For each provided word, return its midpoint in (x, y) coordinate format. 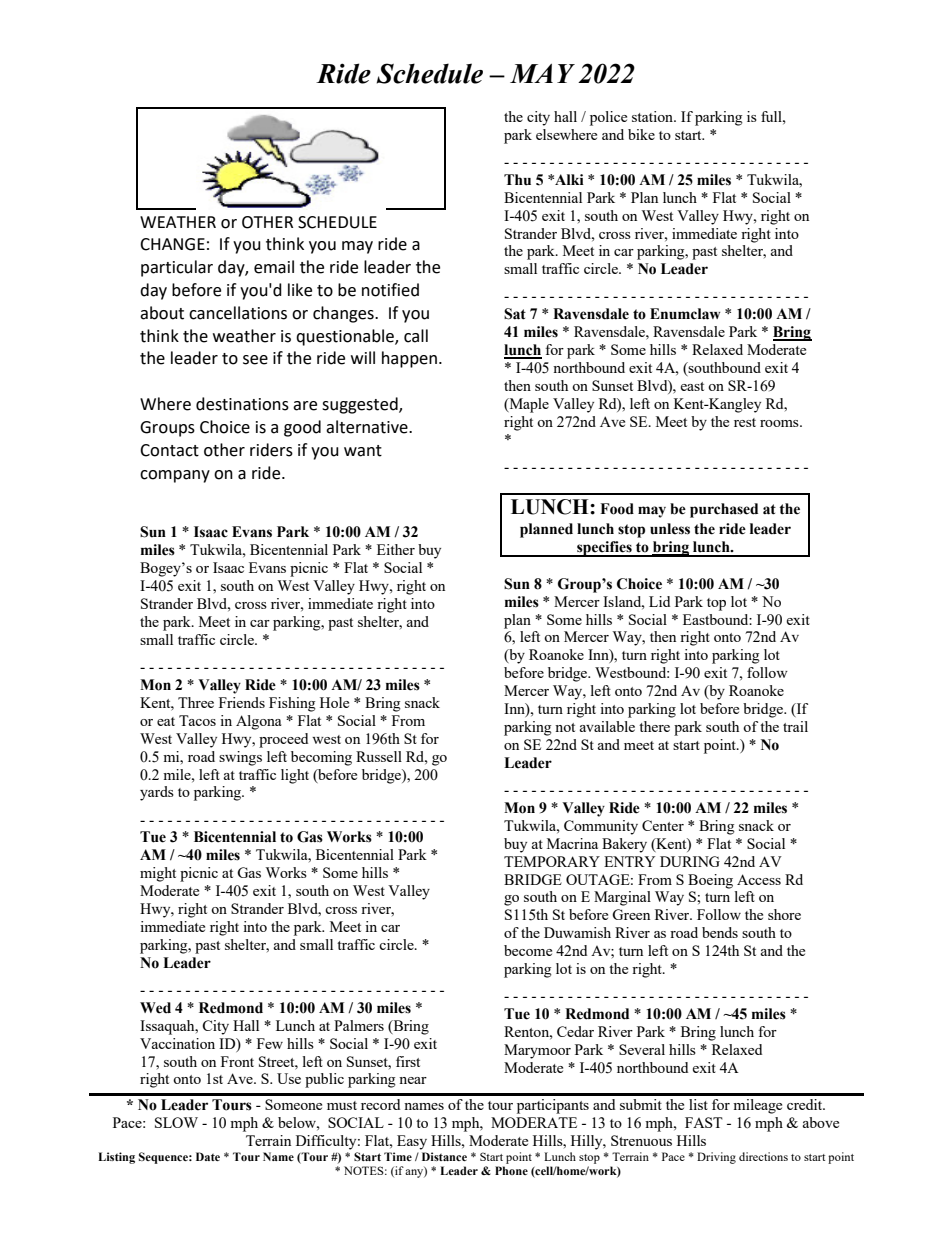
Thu (517, 180)
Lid (659, 601)
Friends (242, 702)
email (274, 267)
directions (763, 1156)
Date (208, 1156)
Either (396, 549)
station (654, 116)
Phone (511, 1170)
